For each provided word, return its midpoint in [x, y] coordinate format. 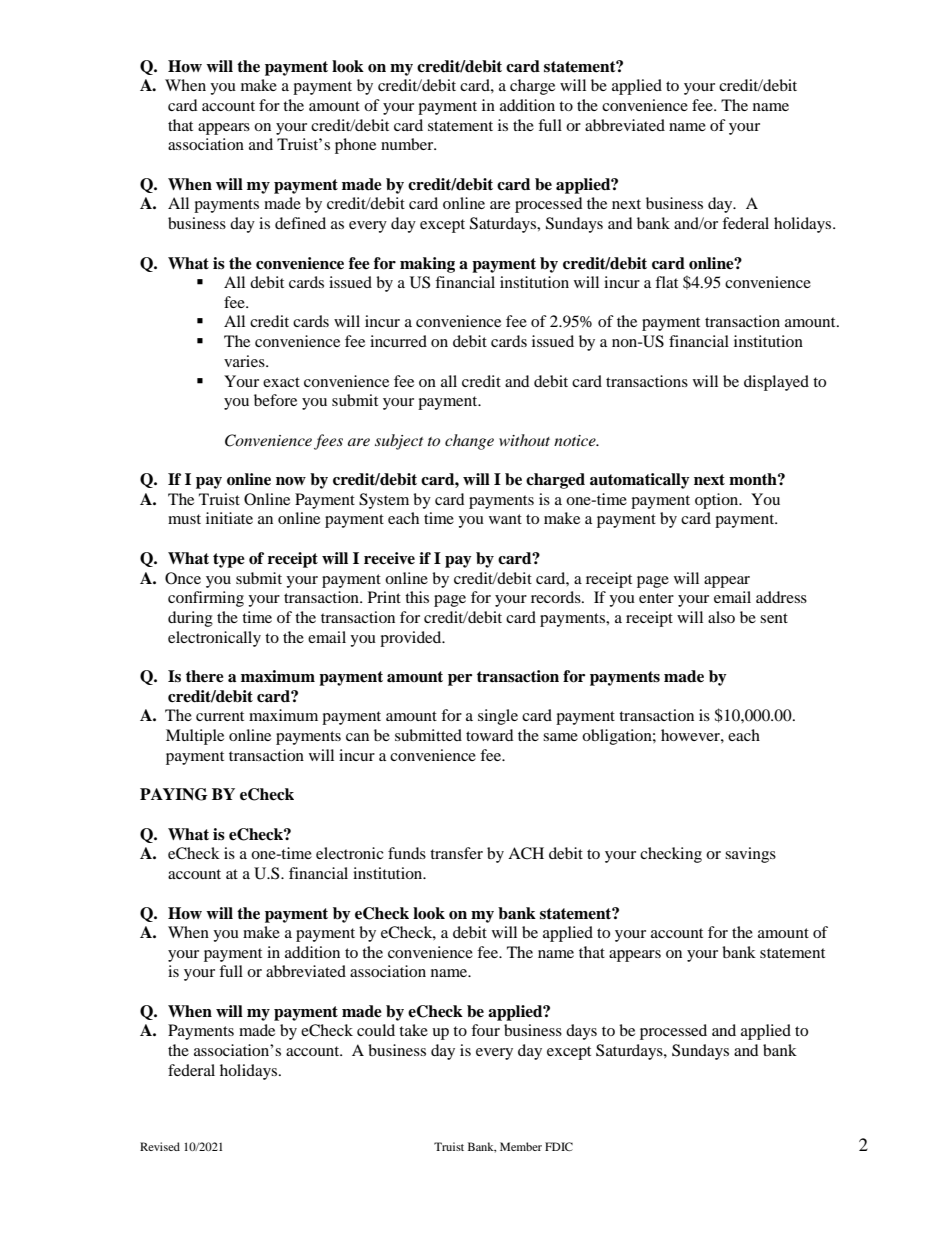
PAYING [174, 794]
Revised [160, 1146]
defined [300, 223]
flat [666, 282]
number [408, 144]
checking [671, 855]
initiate [229, 518]
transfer [456, 853]
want [505, 519]
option [718, 501]
